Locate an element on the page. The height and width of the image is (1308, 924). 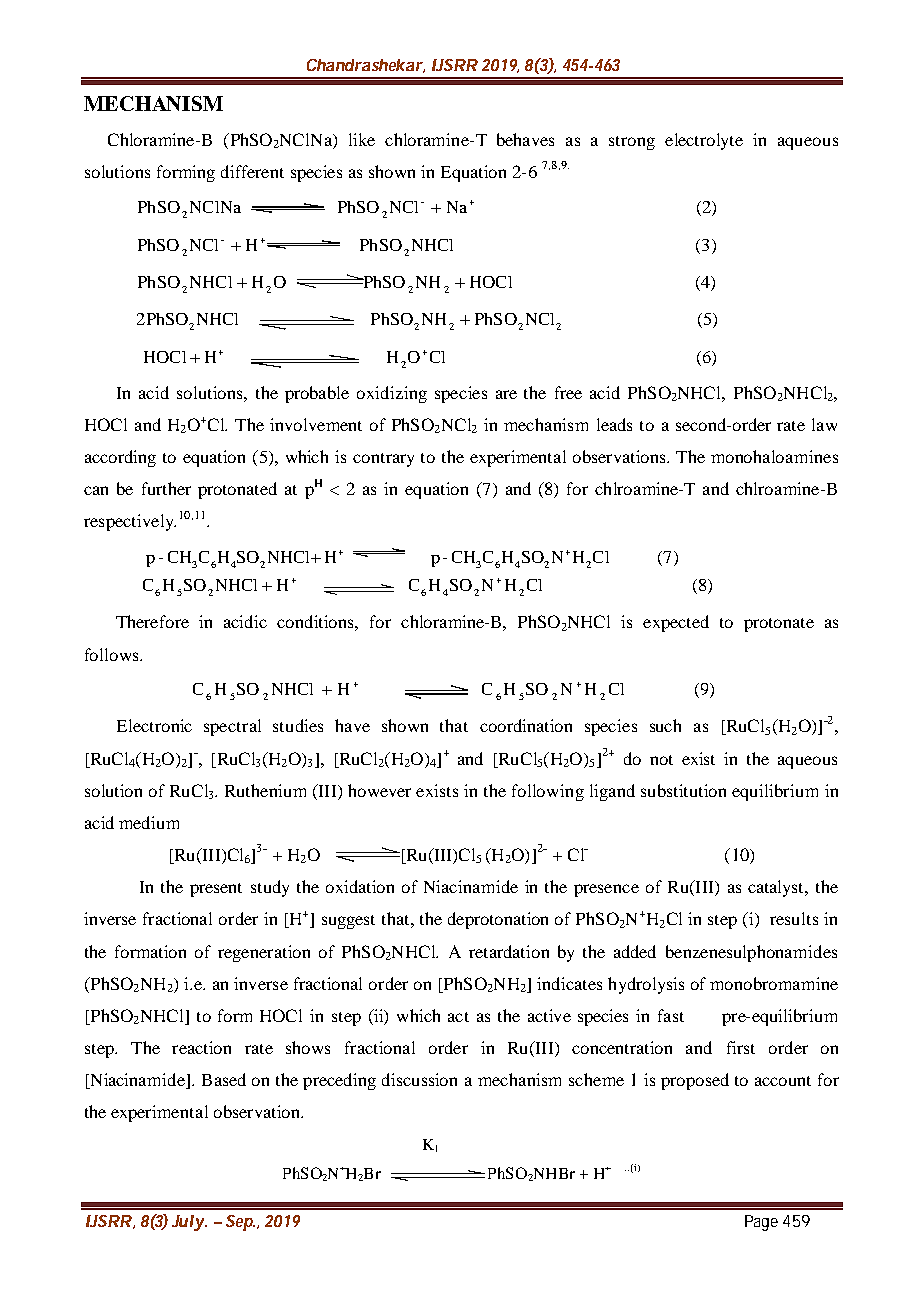
such is located at coordinates (665, 725).
